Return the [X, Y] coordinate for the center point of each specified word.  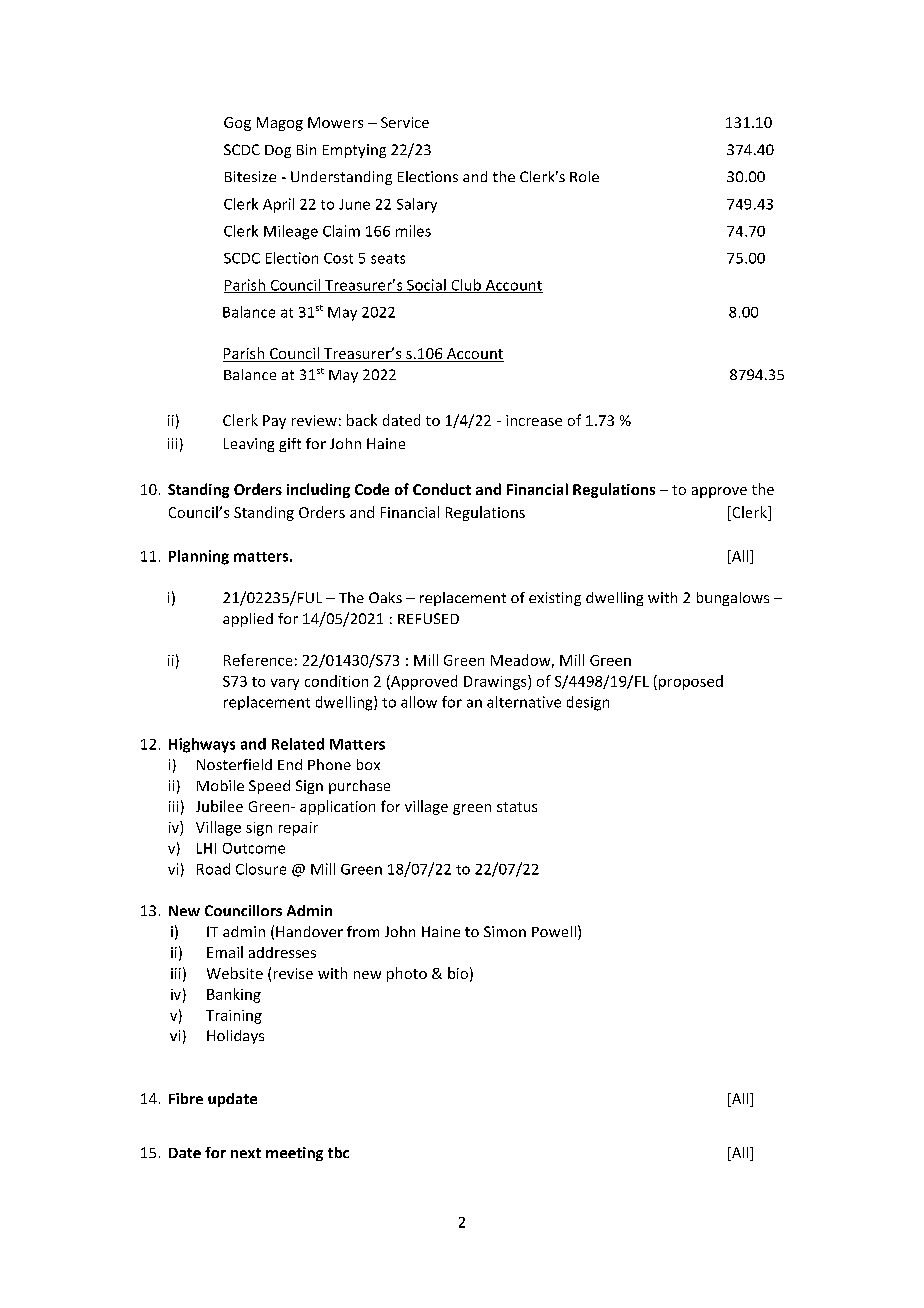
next [246, 1153]
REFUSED [428, 618]
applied [248, 620]
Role [584, 176]
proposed [691, 682]
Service [405, 122]
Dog [278, 151]
